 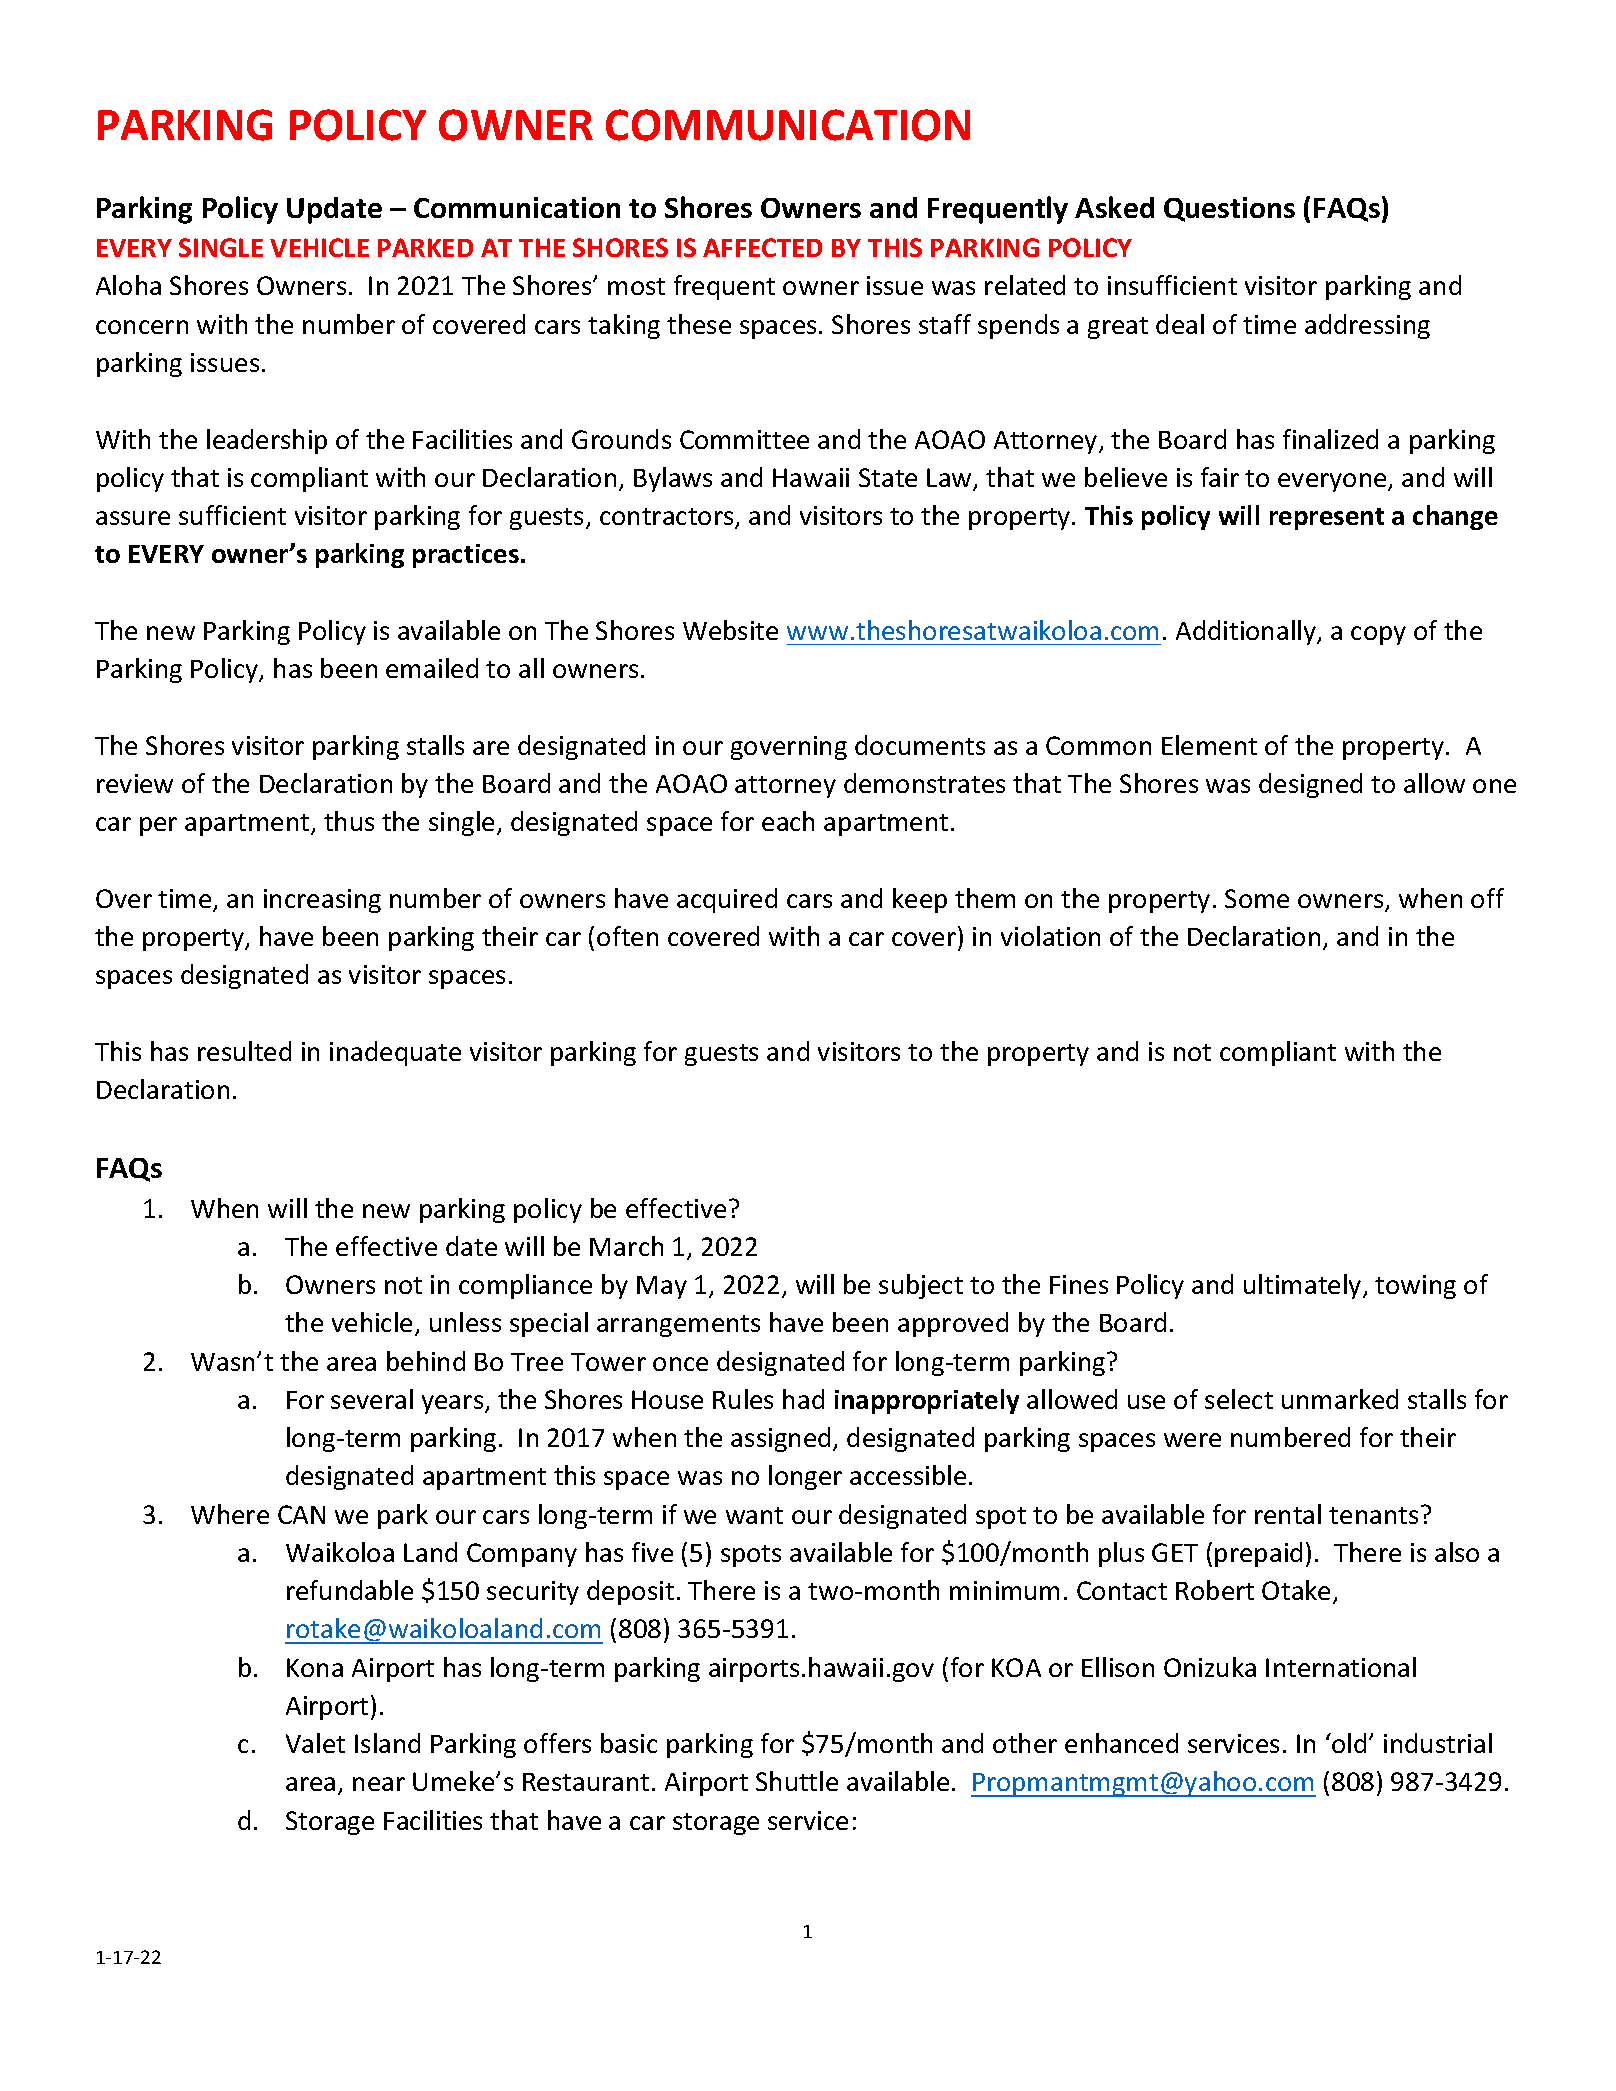 What do you see at coordinates (1257, 898) in the screenshot?
I see `Some` at bounding box center [1257, 898].
